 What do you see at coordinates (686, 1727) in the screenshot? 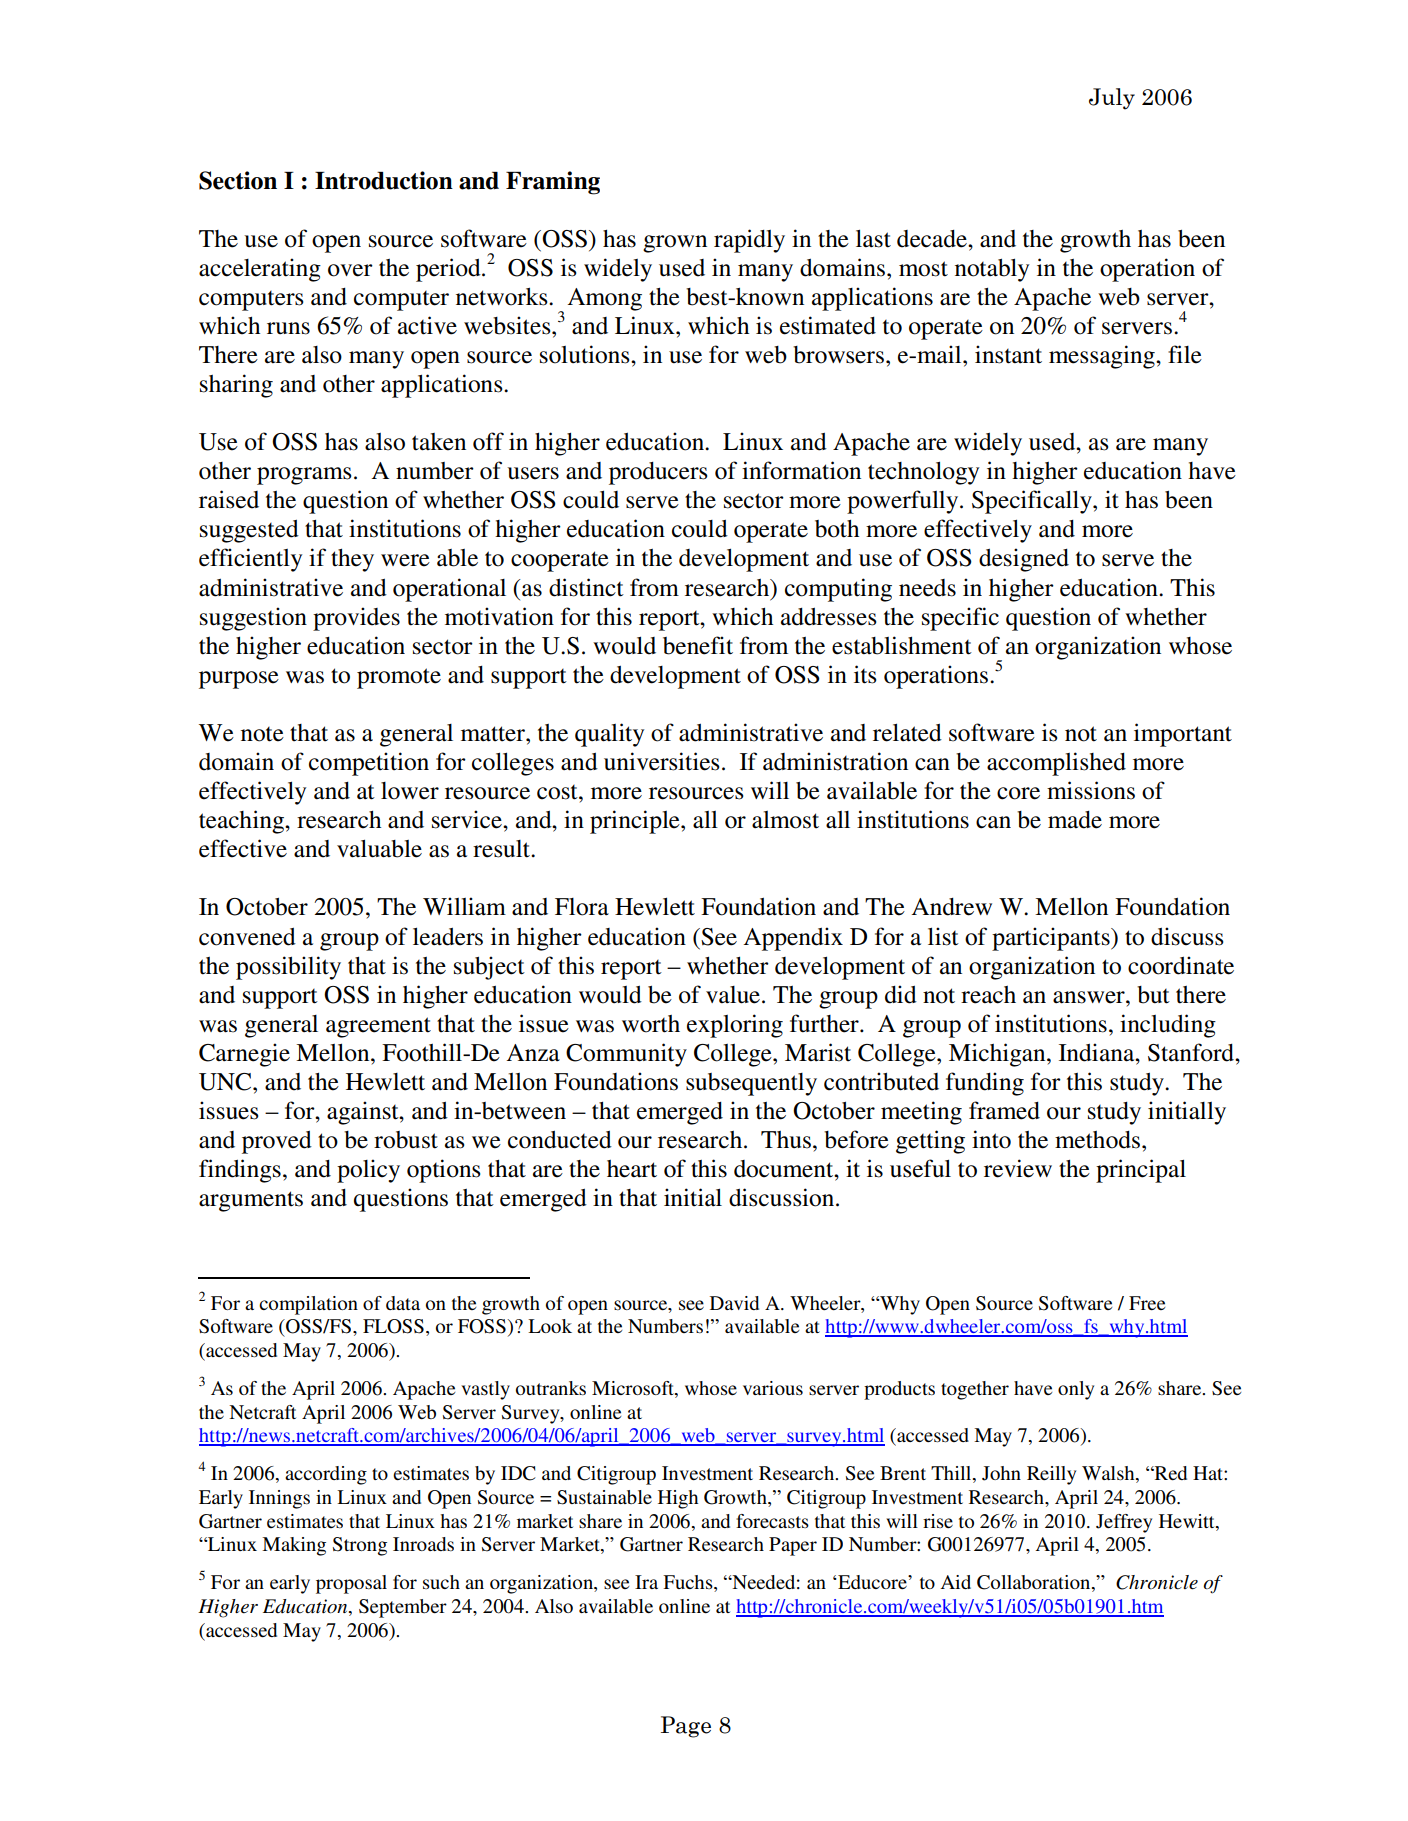
I see `Page` at bounding box center [686, 1727].
